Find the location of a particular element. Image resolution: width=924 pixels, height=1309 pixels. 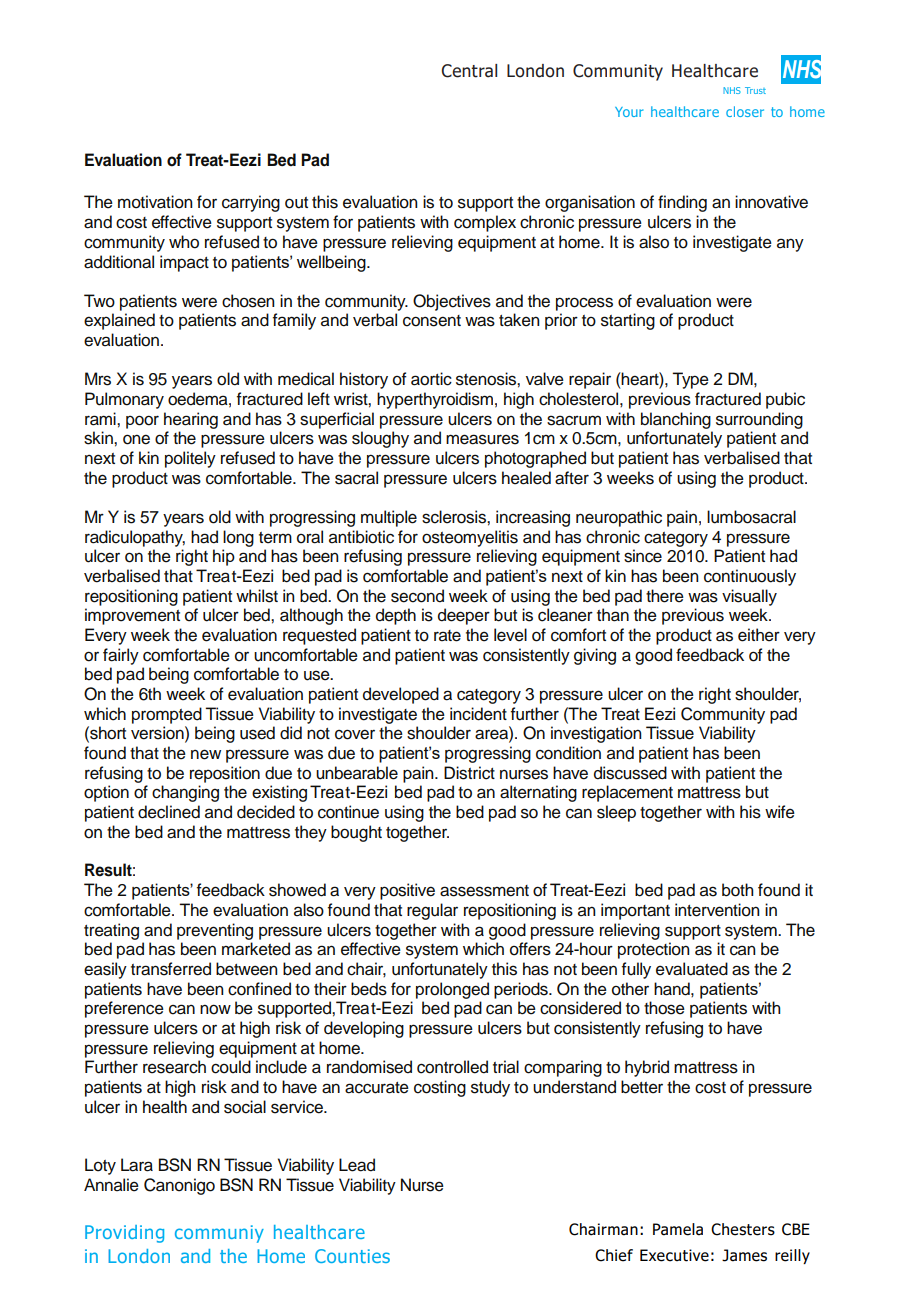

Providing is located at coordinates (124, 1234).
